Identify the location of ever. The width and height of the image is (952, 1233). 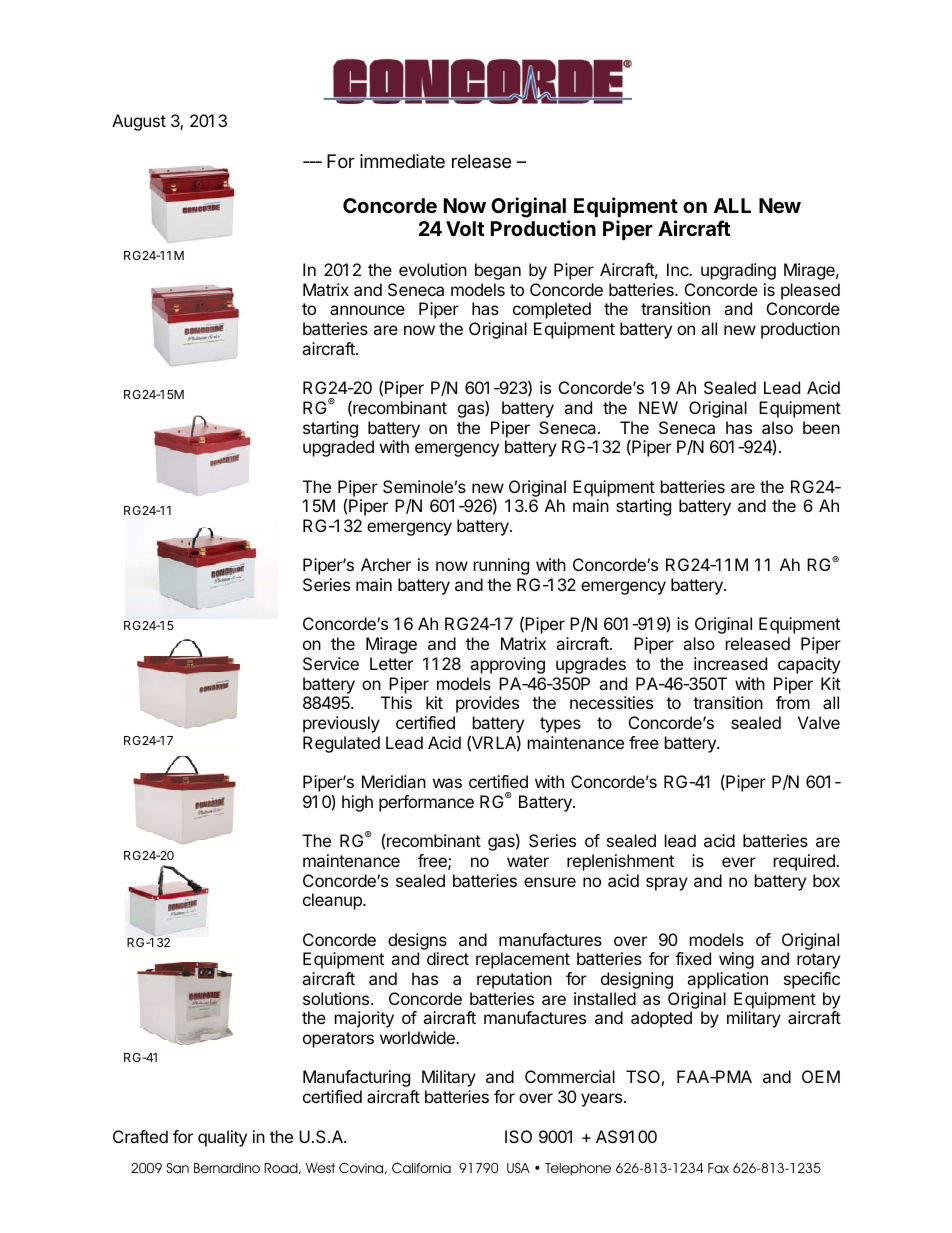
(739, 862).
